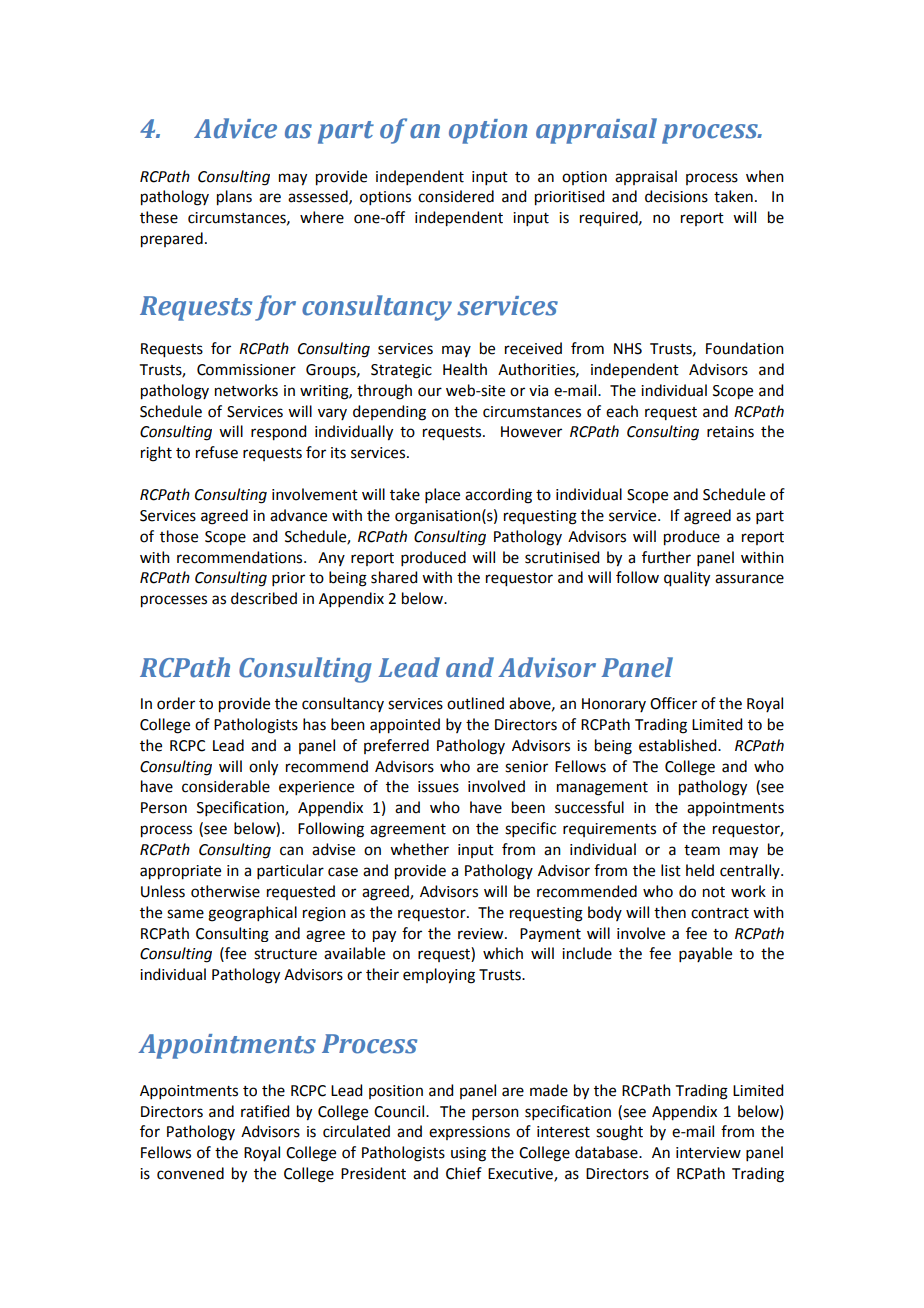  Describe the element at coordinates (676, 196) in the screenshot. I see `decisions` at that location.
